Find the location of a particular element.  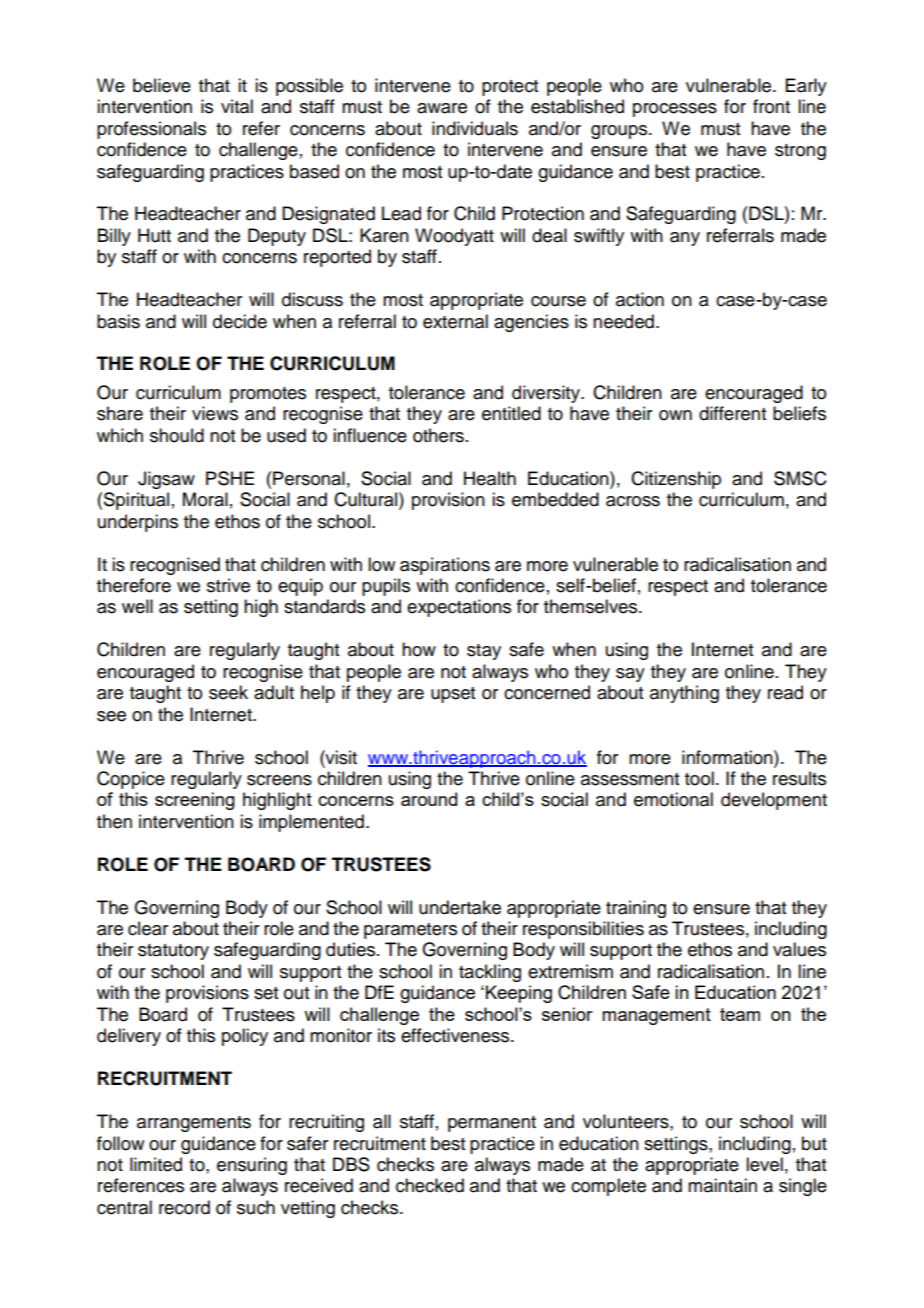

different is located at coordinates (732, 413).
